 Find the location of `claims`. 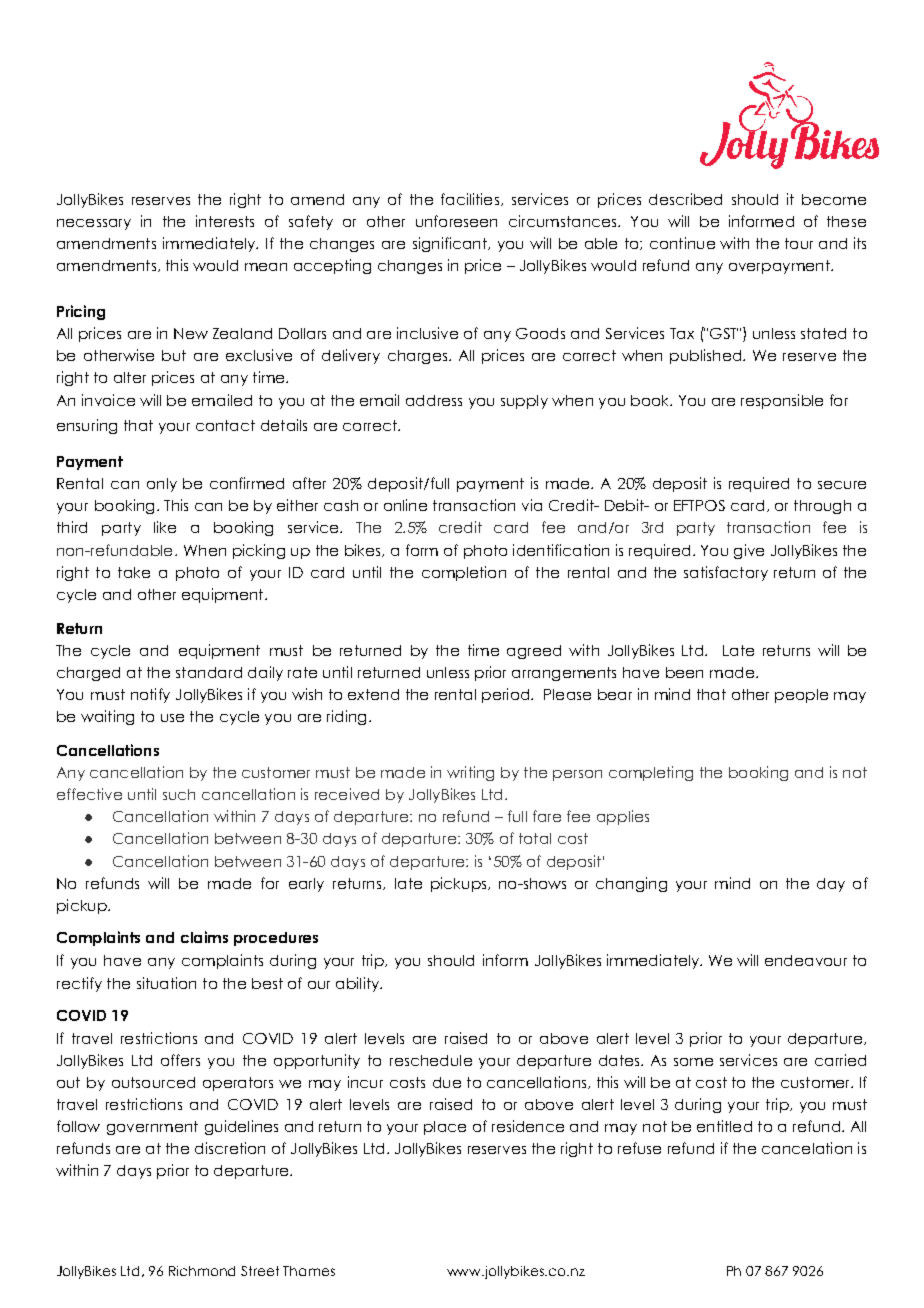

claims is located at coordinates (204, 937).
